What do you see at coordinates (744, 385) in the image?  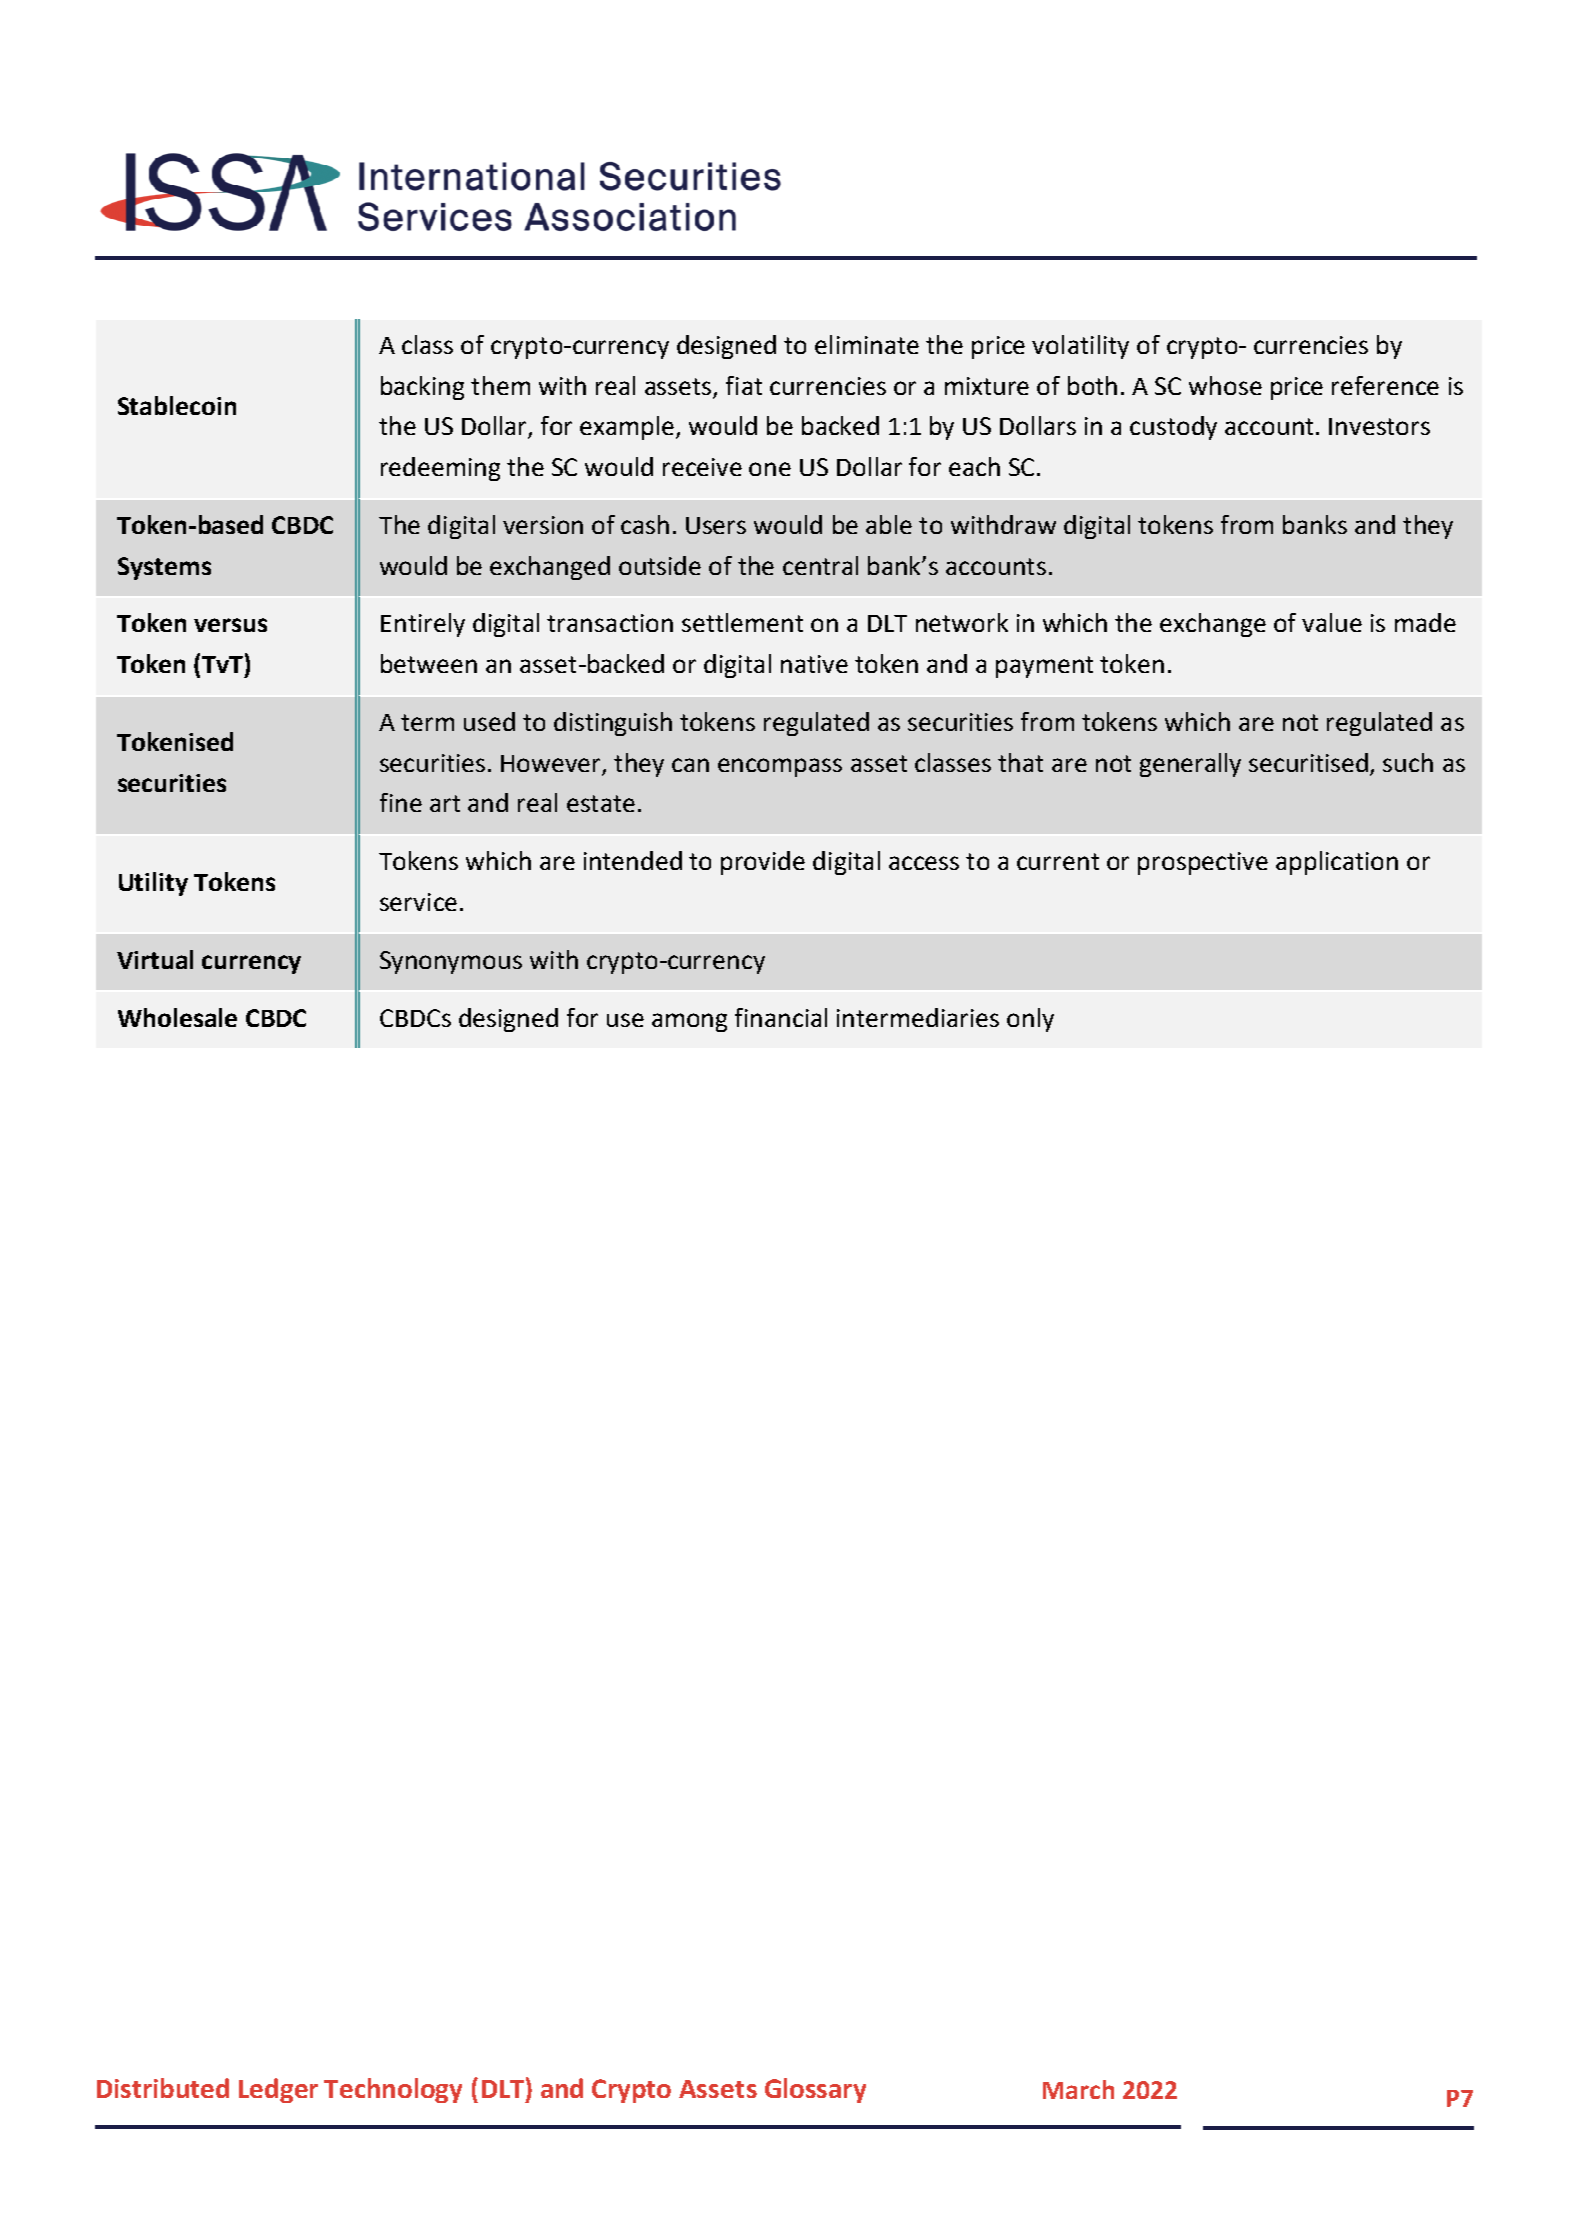 I see `fiat` at bounding box center [744, 385].
